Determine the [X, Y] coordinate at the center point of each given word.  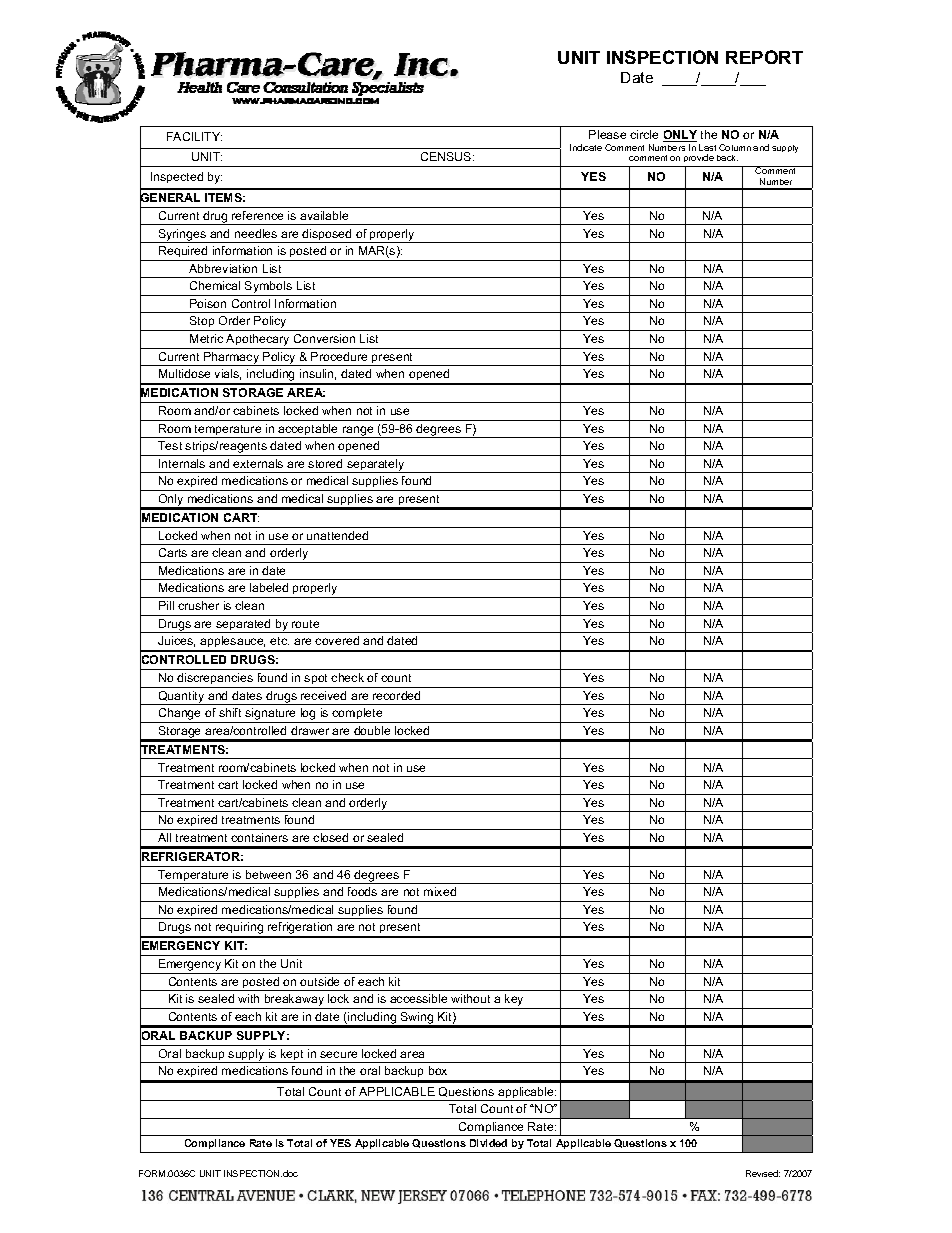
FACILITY [194, 136]
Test [170, 445]
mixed [440, 891]
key [515, 1001]
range [358, 432]
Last [707, 147]
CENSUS [447, 156]
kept [293, 1056]
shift [230, 712]
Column [735, 147]
